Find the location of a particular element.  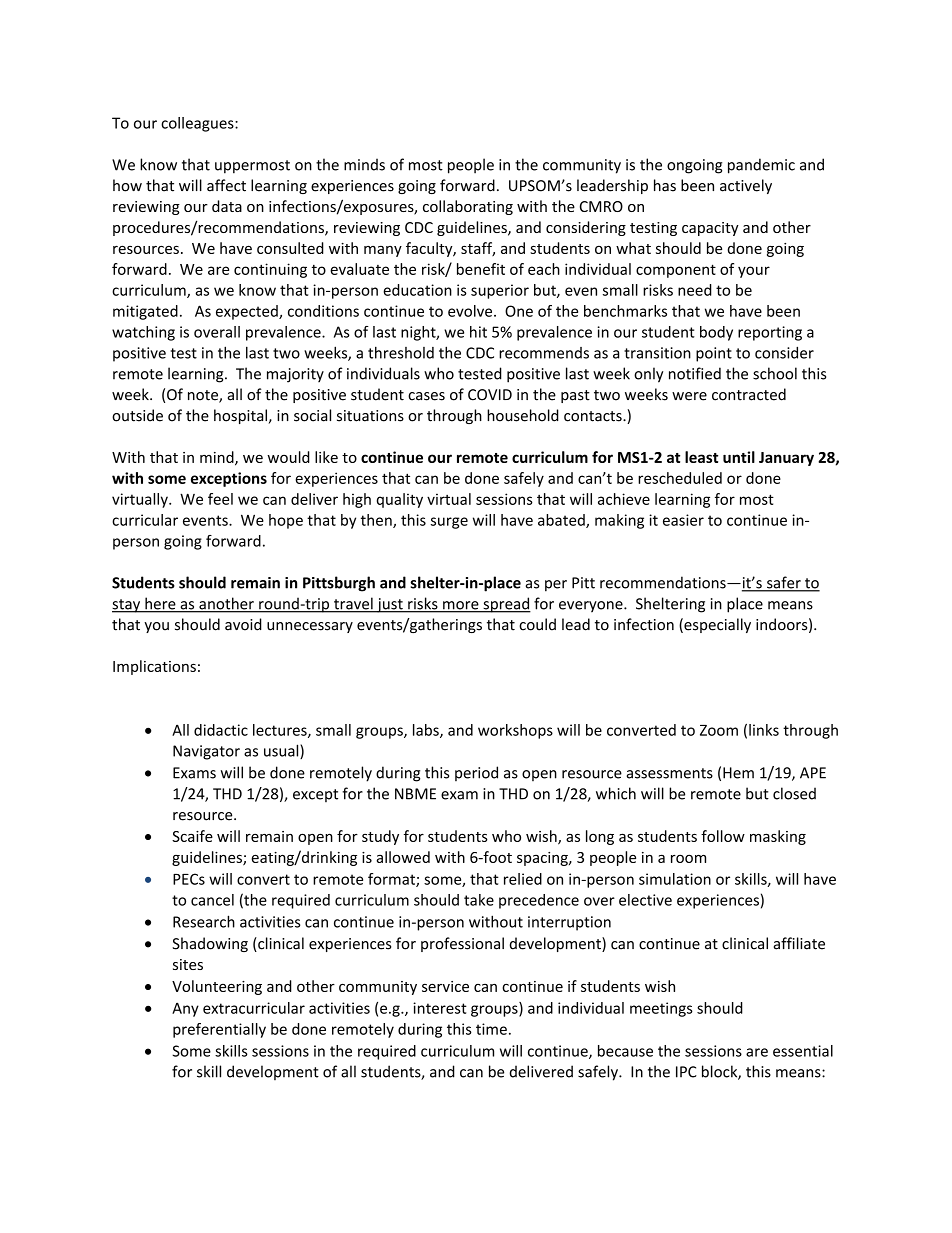

contracted is located at coordinates (749, 394).
